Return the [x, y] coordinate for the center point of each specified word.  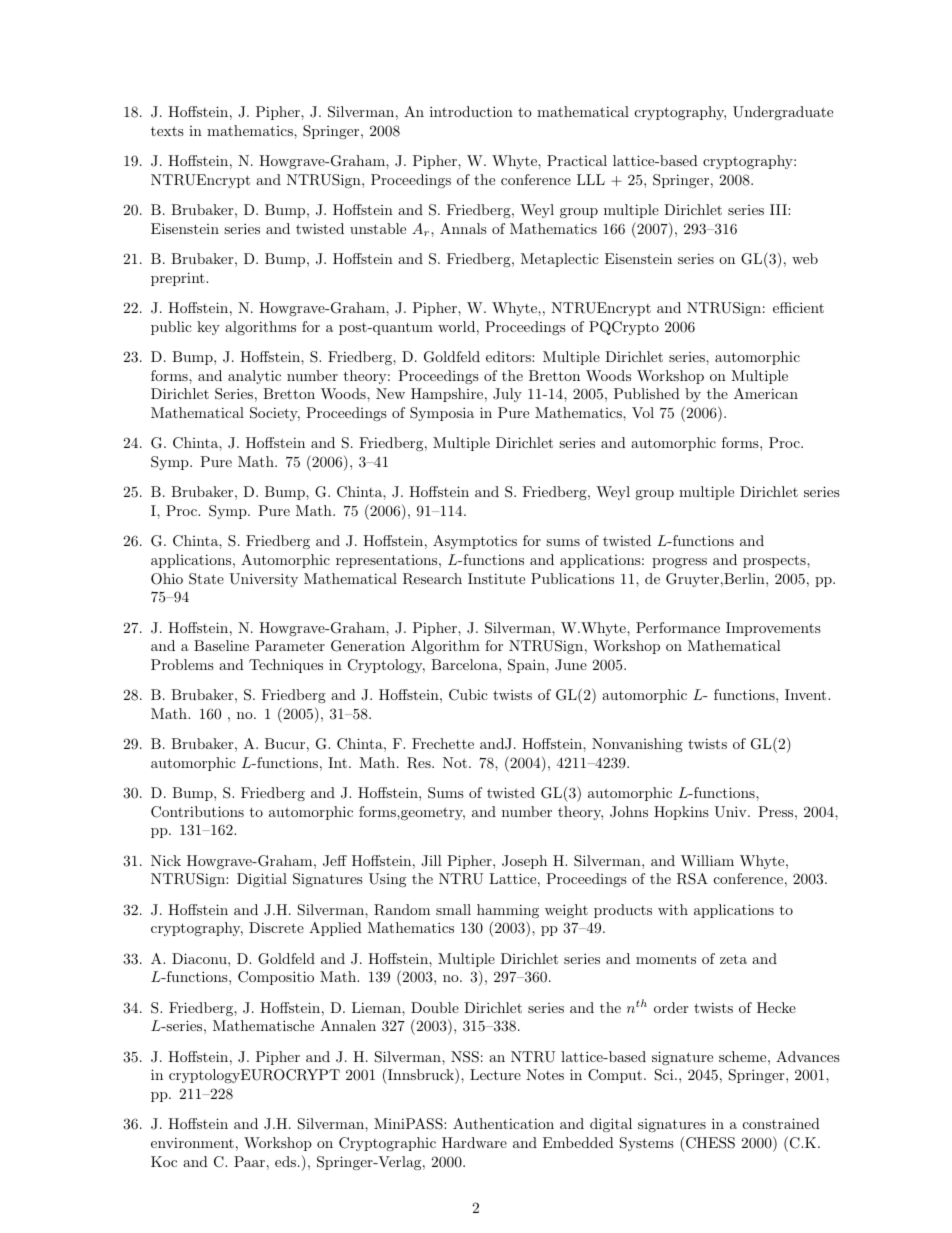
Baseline [221, 645]
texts [167, 131]
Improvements [773, 629]
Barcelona [465, 664]
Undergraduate [783, 113]
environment [192, 1142]
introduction [471, 111]
